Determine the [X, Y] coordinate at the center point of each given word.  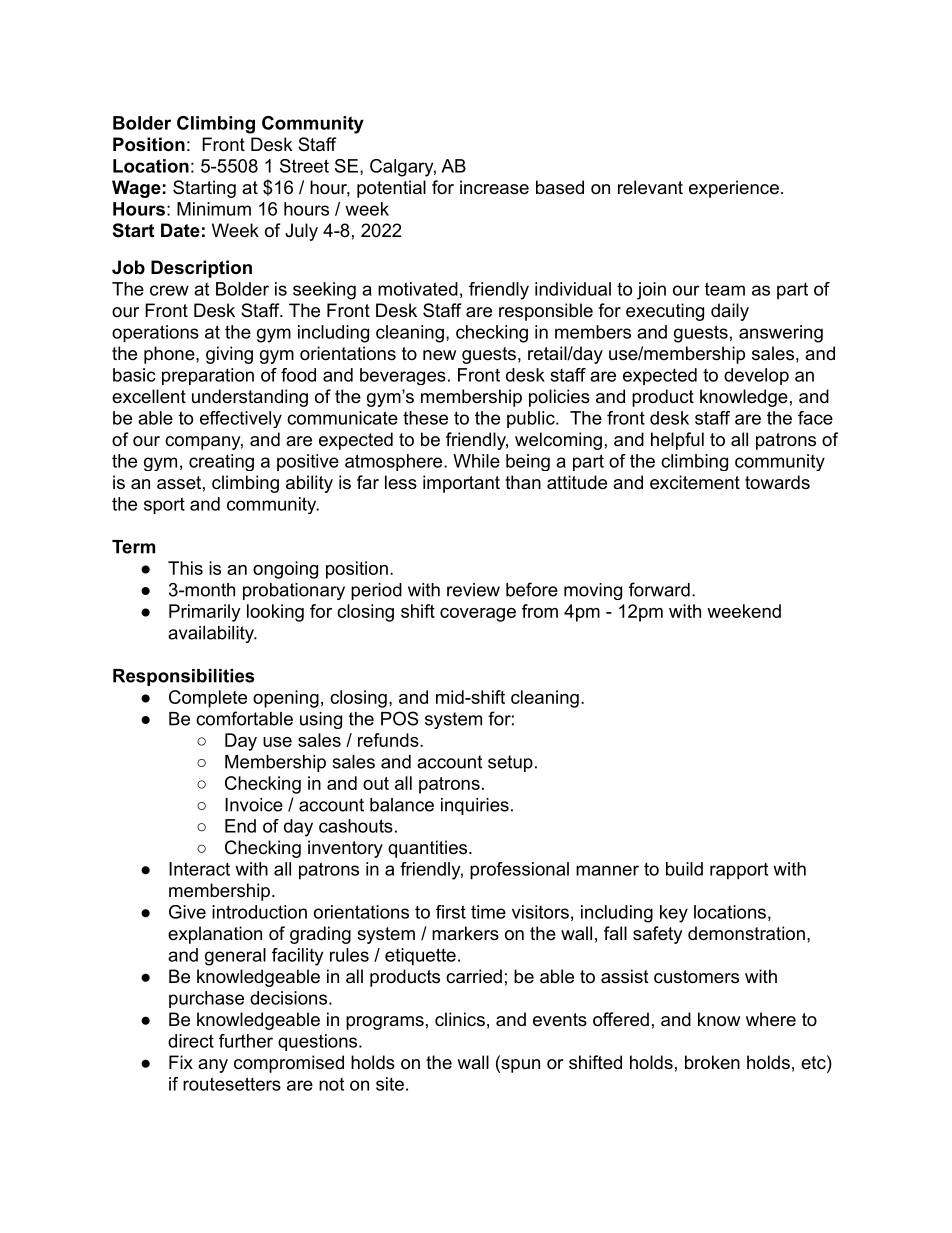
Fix [181, 1062]
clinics [460, 1019]
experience [734, 189]
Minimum [214, 209]
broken [712, 1062]
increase [494, 187]
